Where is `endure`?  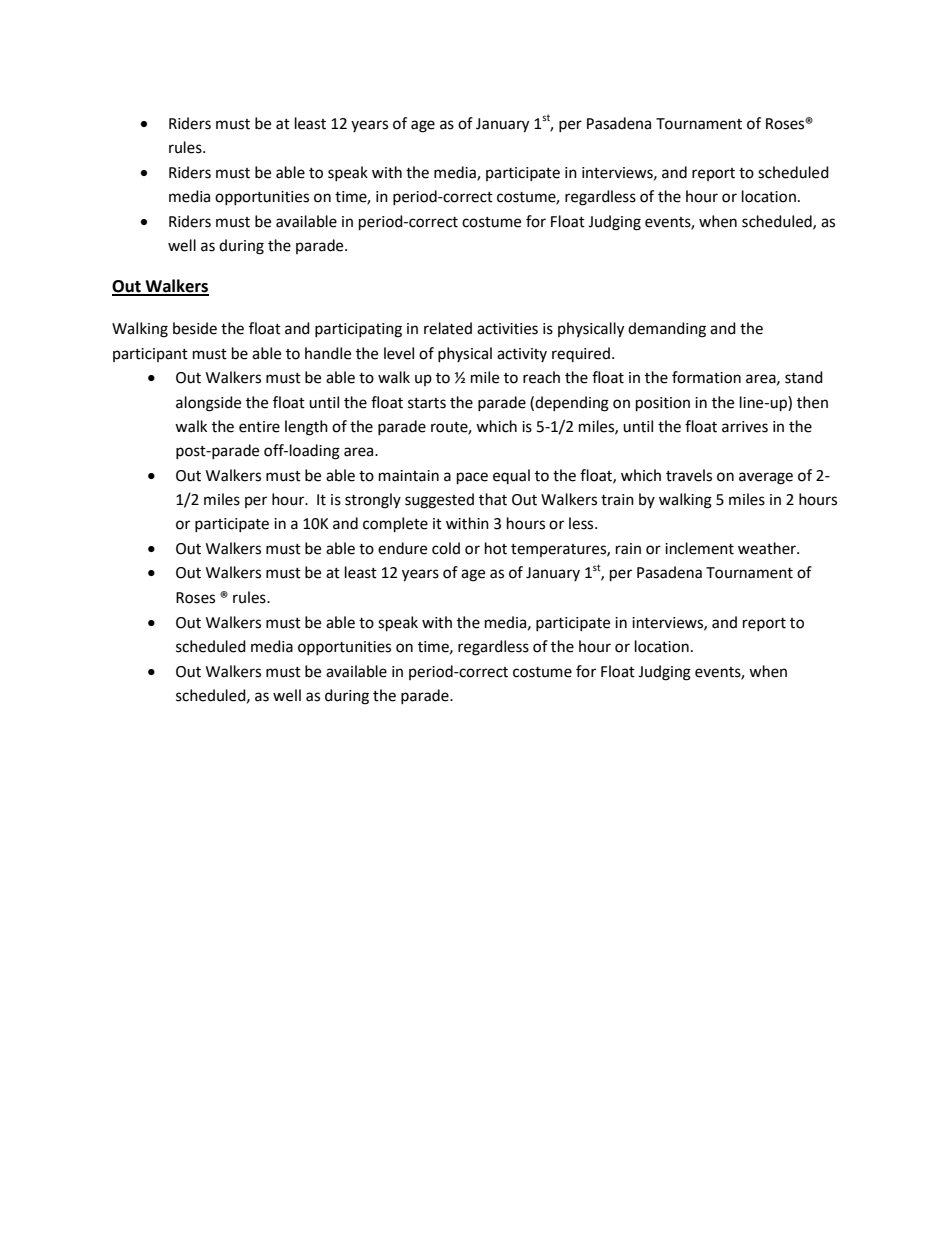
endure is located at coordinates (402, 548).
